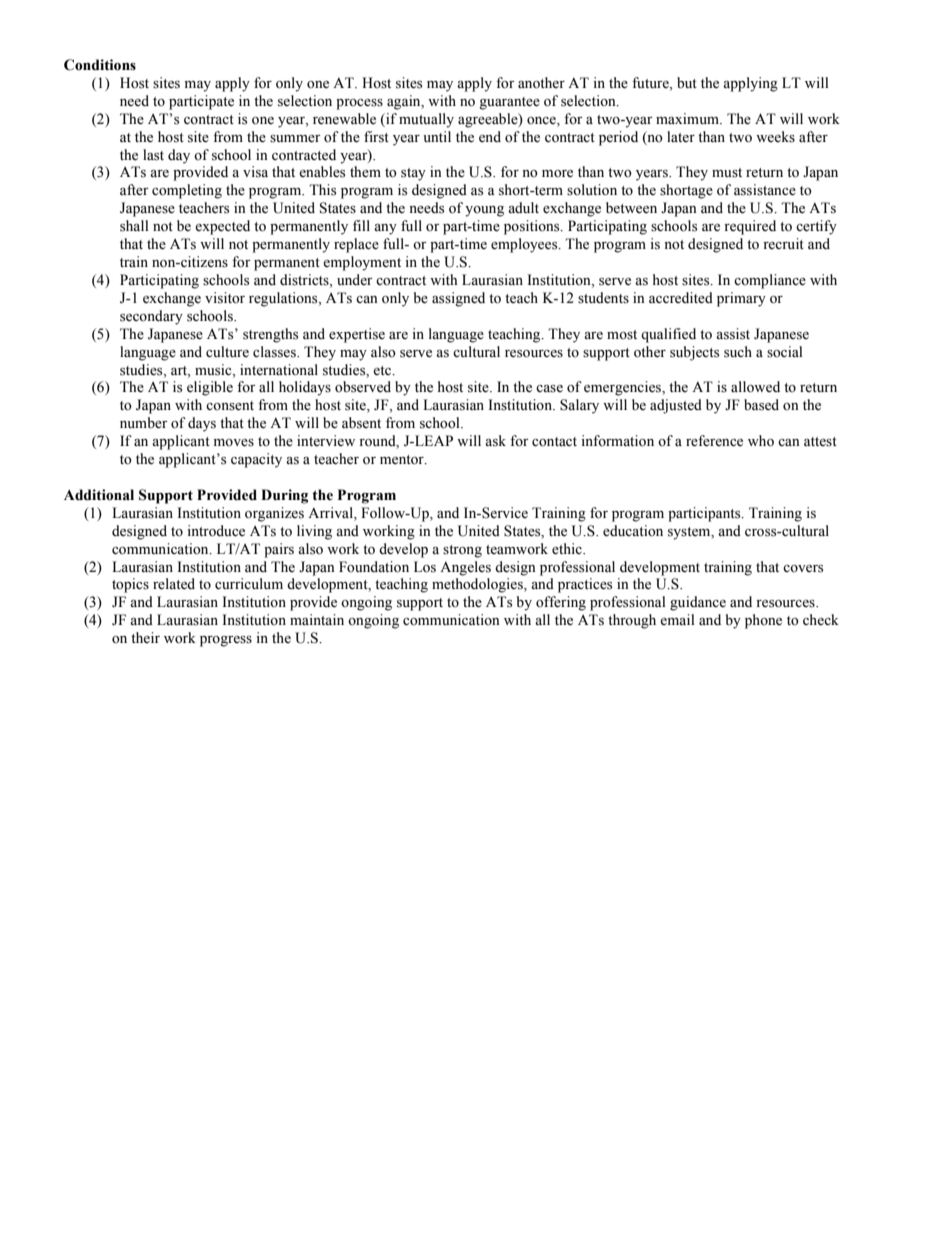 Image resolution: width=952 pixels, height=1233 pixels. I want to click on reference, so click(714, 441).
